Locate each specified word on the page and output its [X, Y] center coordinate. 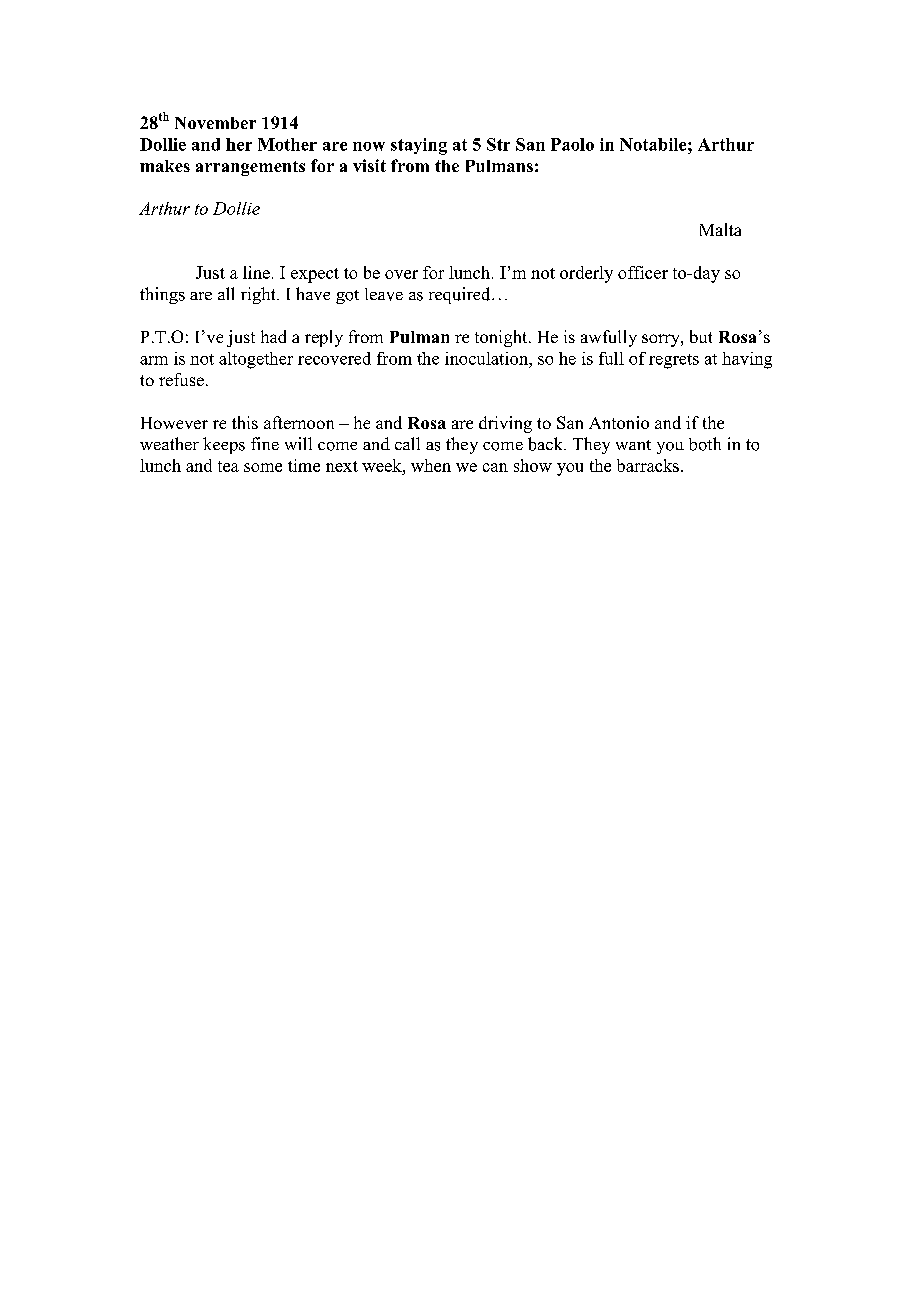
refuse [181, 379]
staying [419, 146]
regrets [674, 361]
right [259, 295]
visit [369, 165]
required [461, 295]
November [215, 123]
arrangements [250, 168]
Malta [720, 229]
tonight [502, 338]
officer [643, 272]
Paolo [572, 144]
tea [228, 466]
